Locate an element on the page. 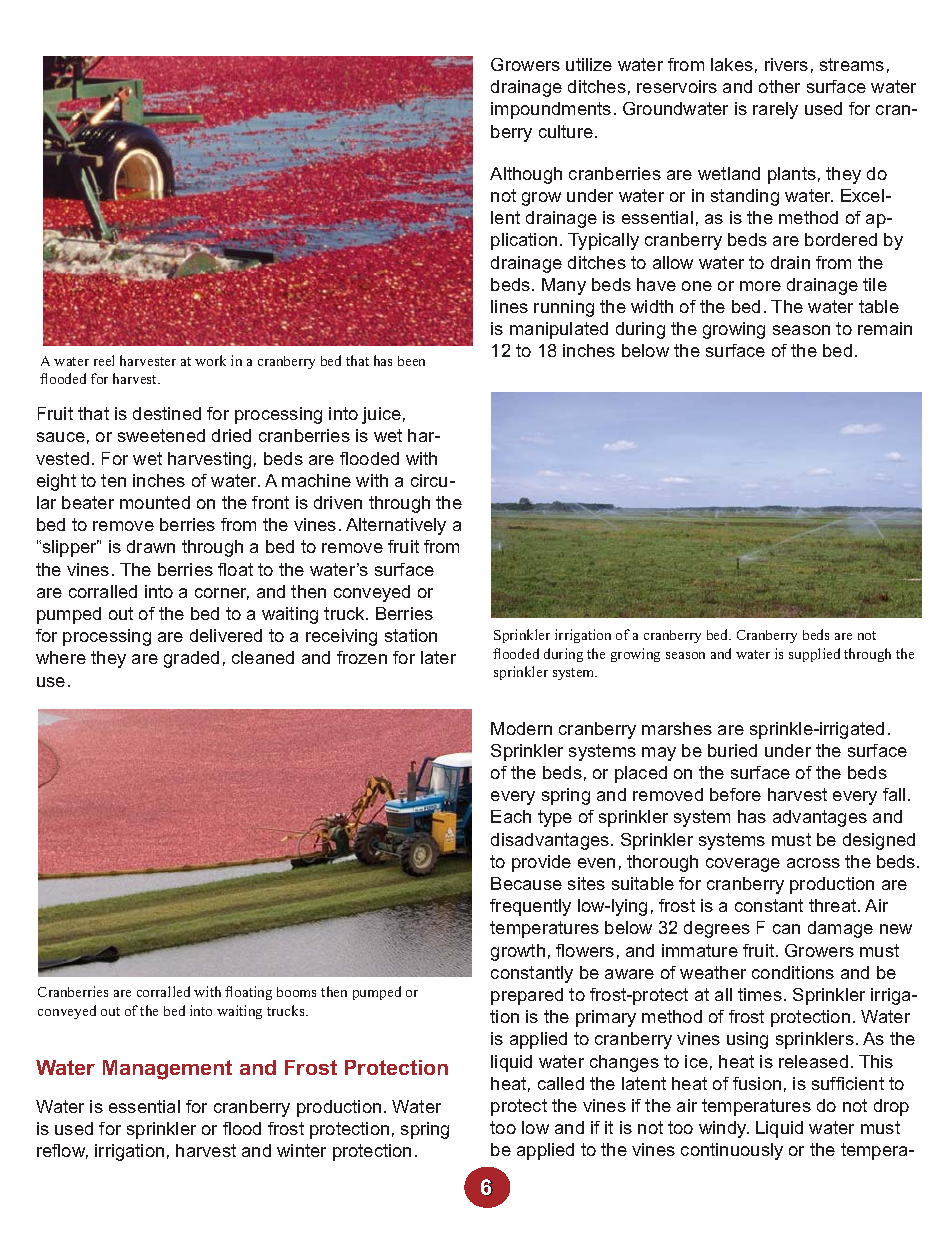  Management is located at coordinates (167, 1070).
